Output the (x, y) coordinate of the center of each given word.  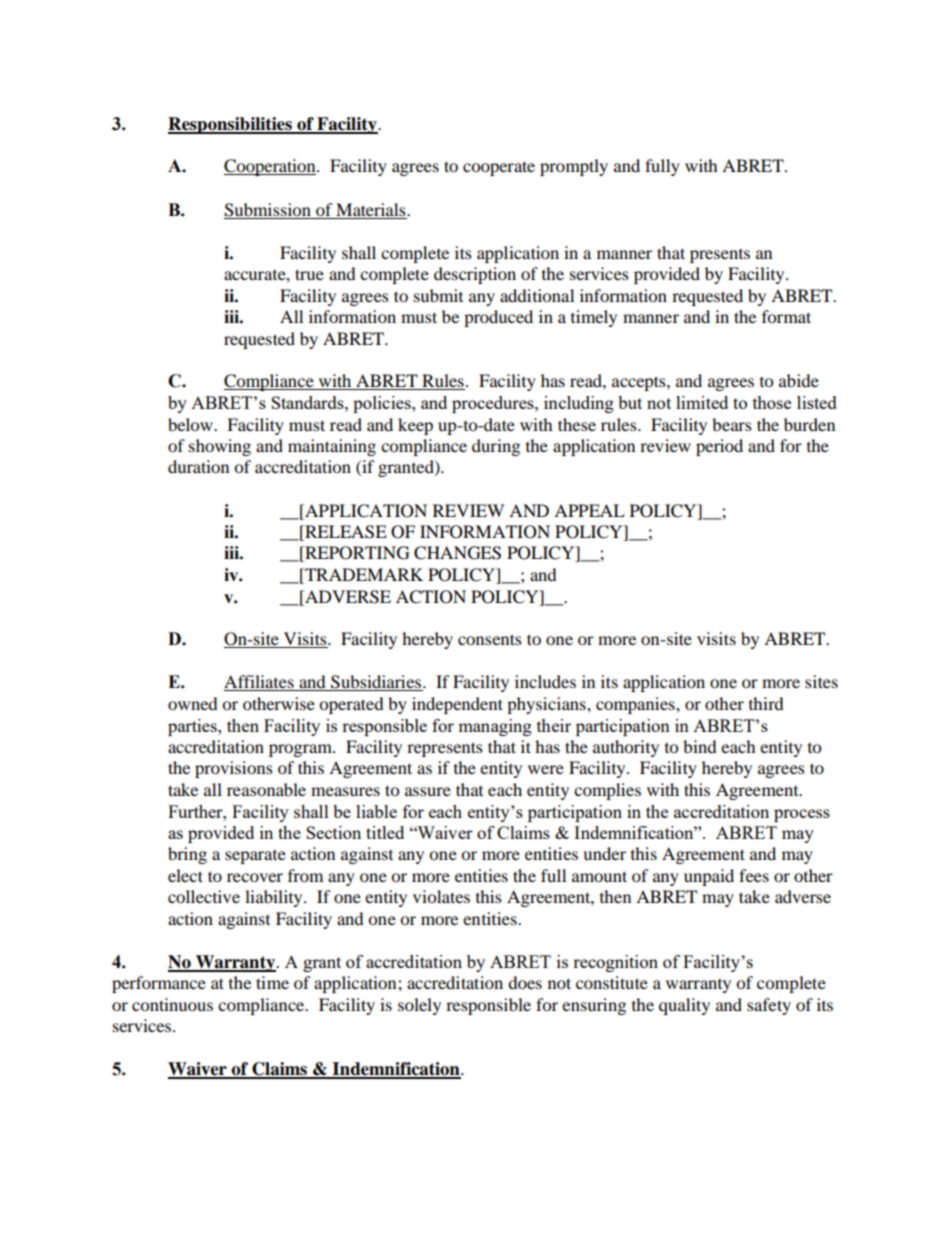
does (525, 982)
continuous (172, 1004)
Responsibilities (231, 125)
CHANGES (457, 553)
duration (198, 466)
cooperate (499, 168)
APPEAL (589, 510)
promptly (574, 167)
